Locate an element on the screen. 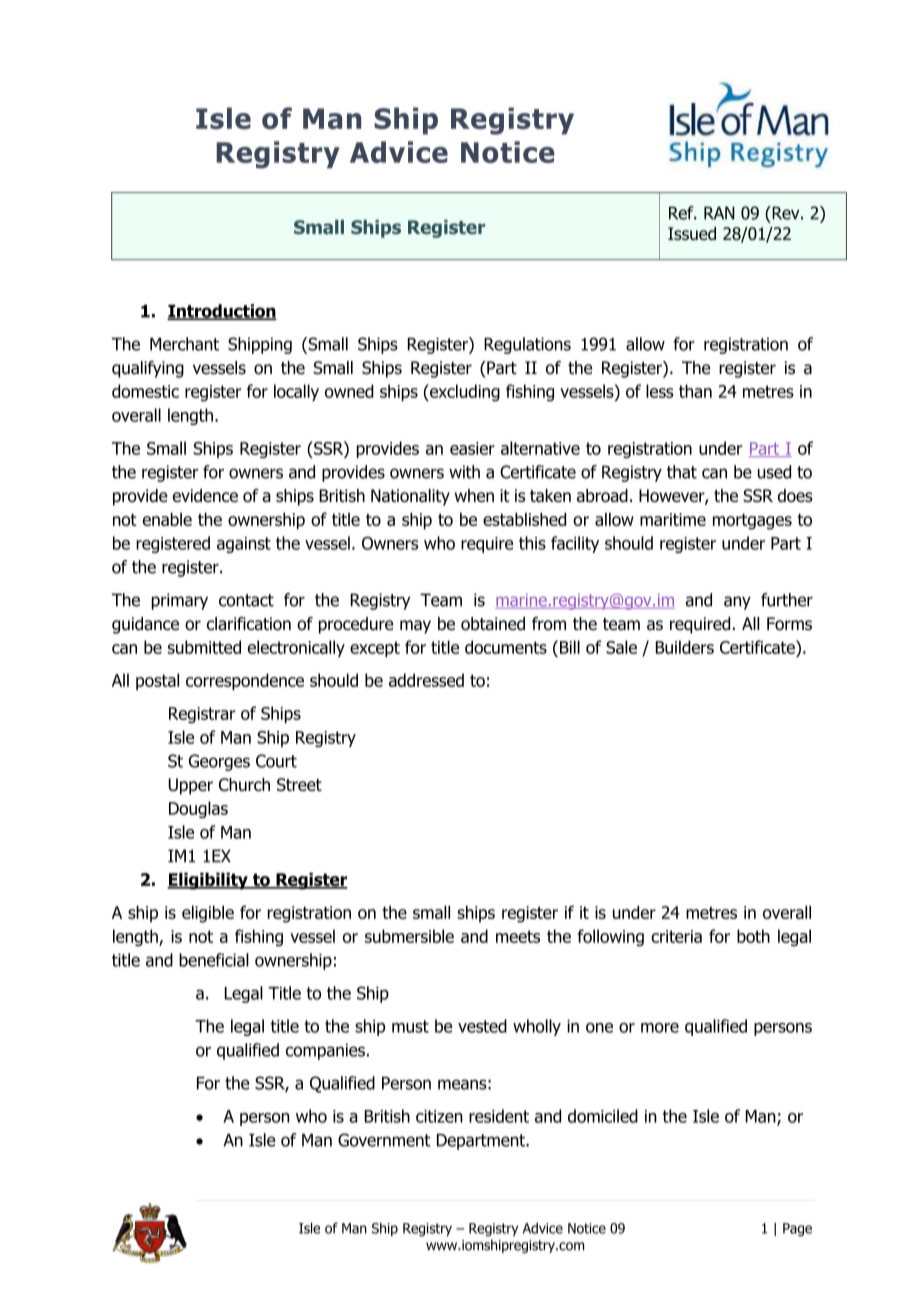 The image size is (924, 1308). Builders is located at coordinates (685, 647).
